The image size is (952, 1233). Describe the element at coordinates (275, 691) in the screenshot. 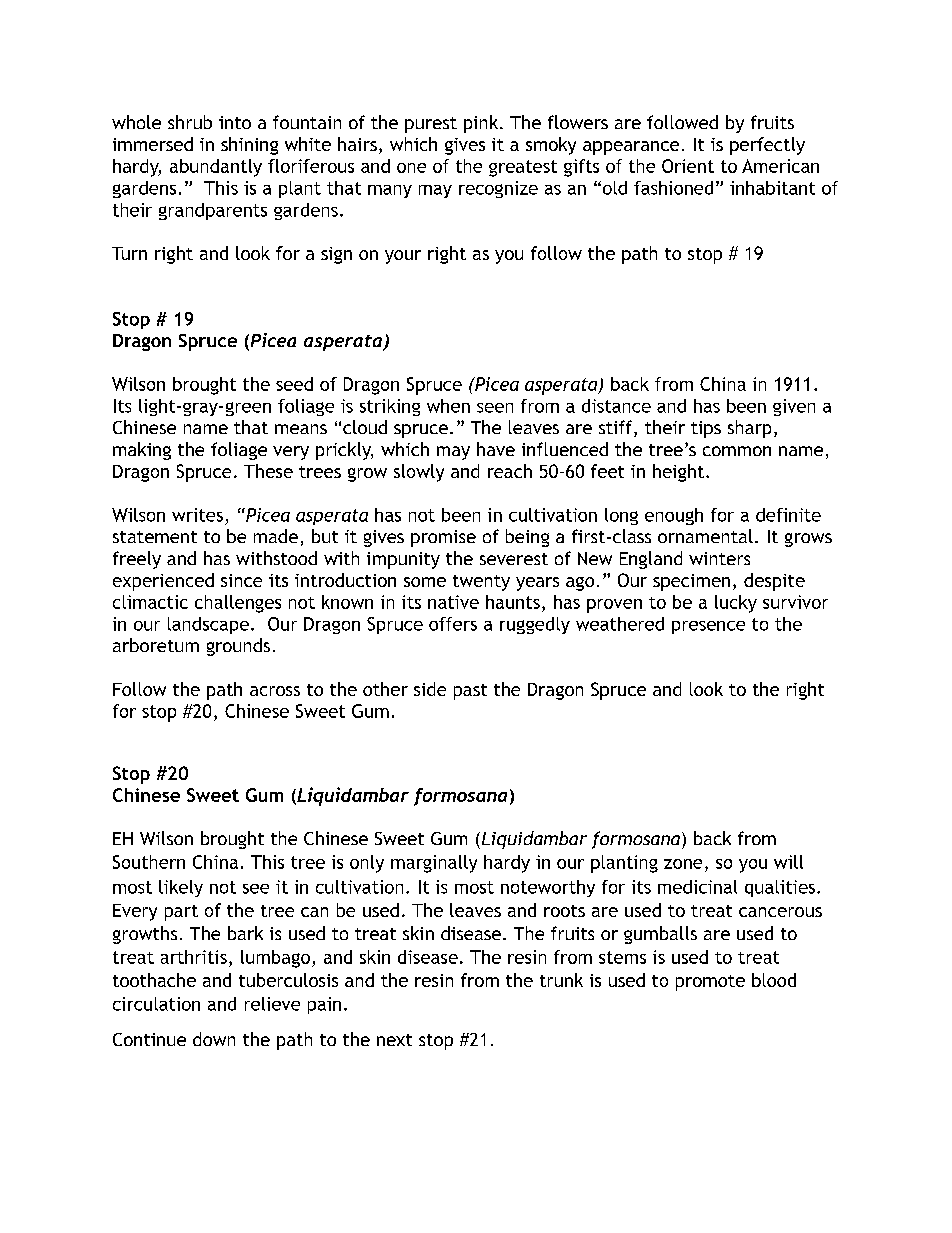

I see `across` at that location.
